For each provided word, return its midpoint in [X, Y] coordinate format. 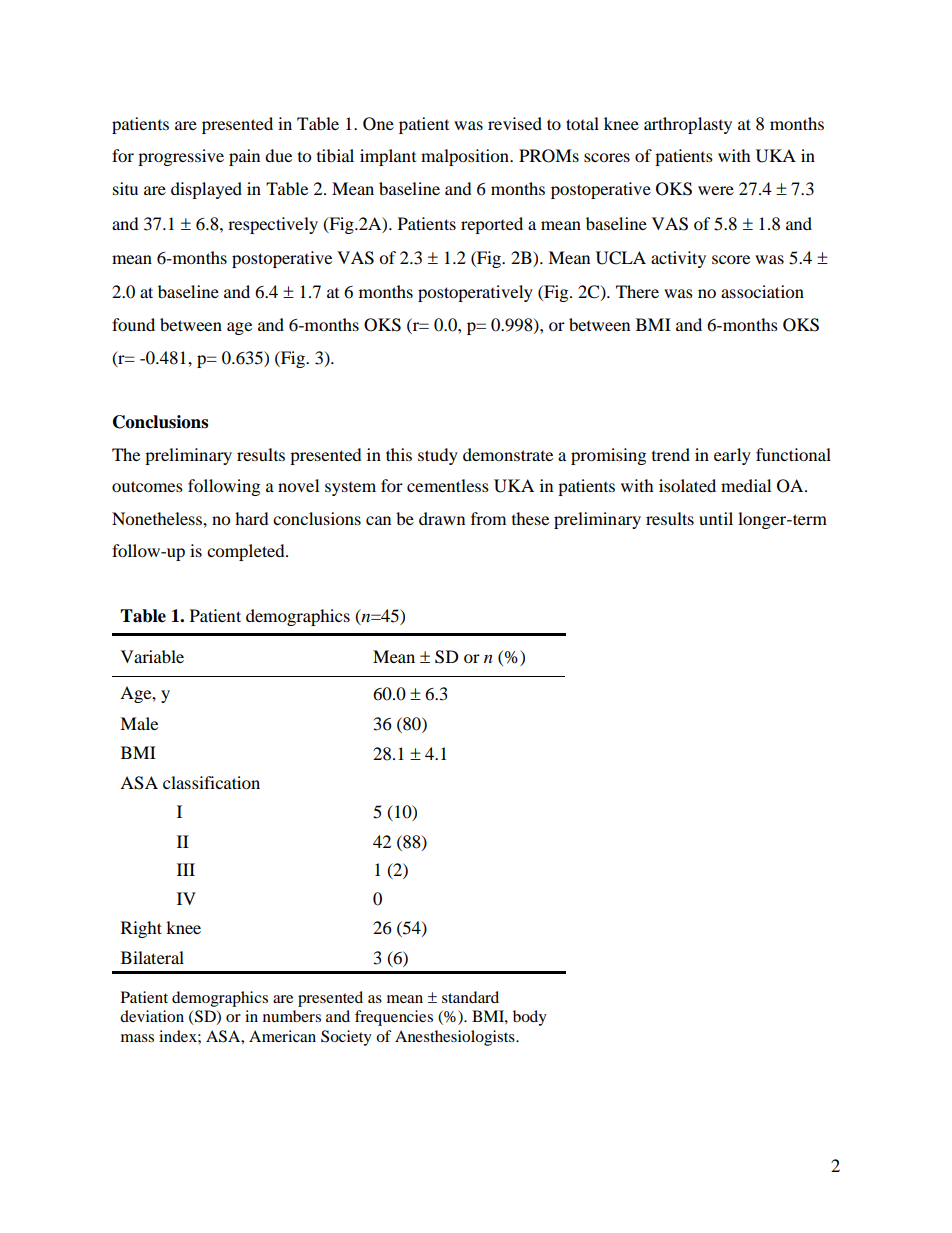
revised [515, 123]
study [438, 456]
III [186, 869]
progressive [181, 157]
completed [247, 552]
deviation [152, 1016]
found [133, 324]
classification [211, 782]
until [716, 518]
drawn [442, 518]
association [762, 291]
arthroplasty [688, 125]
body [530, 1018]
